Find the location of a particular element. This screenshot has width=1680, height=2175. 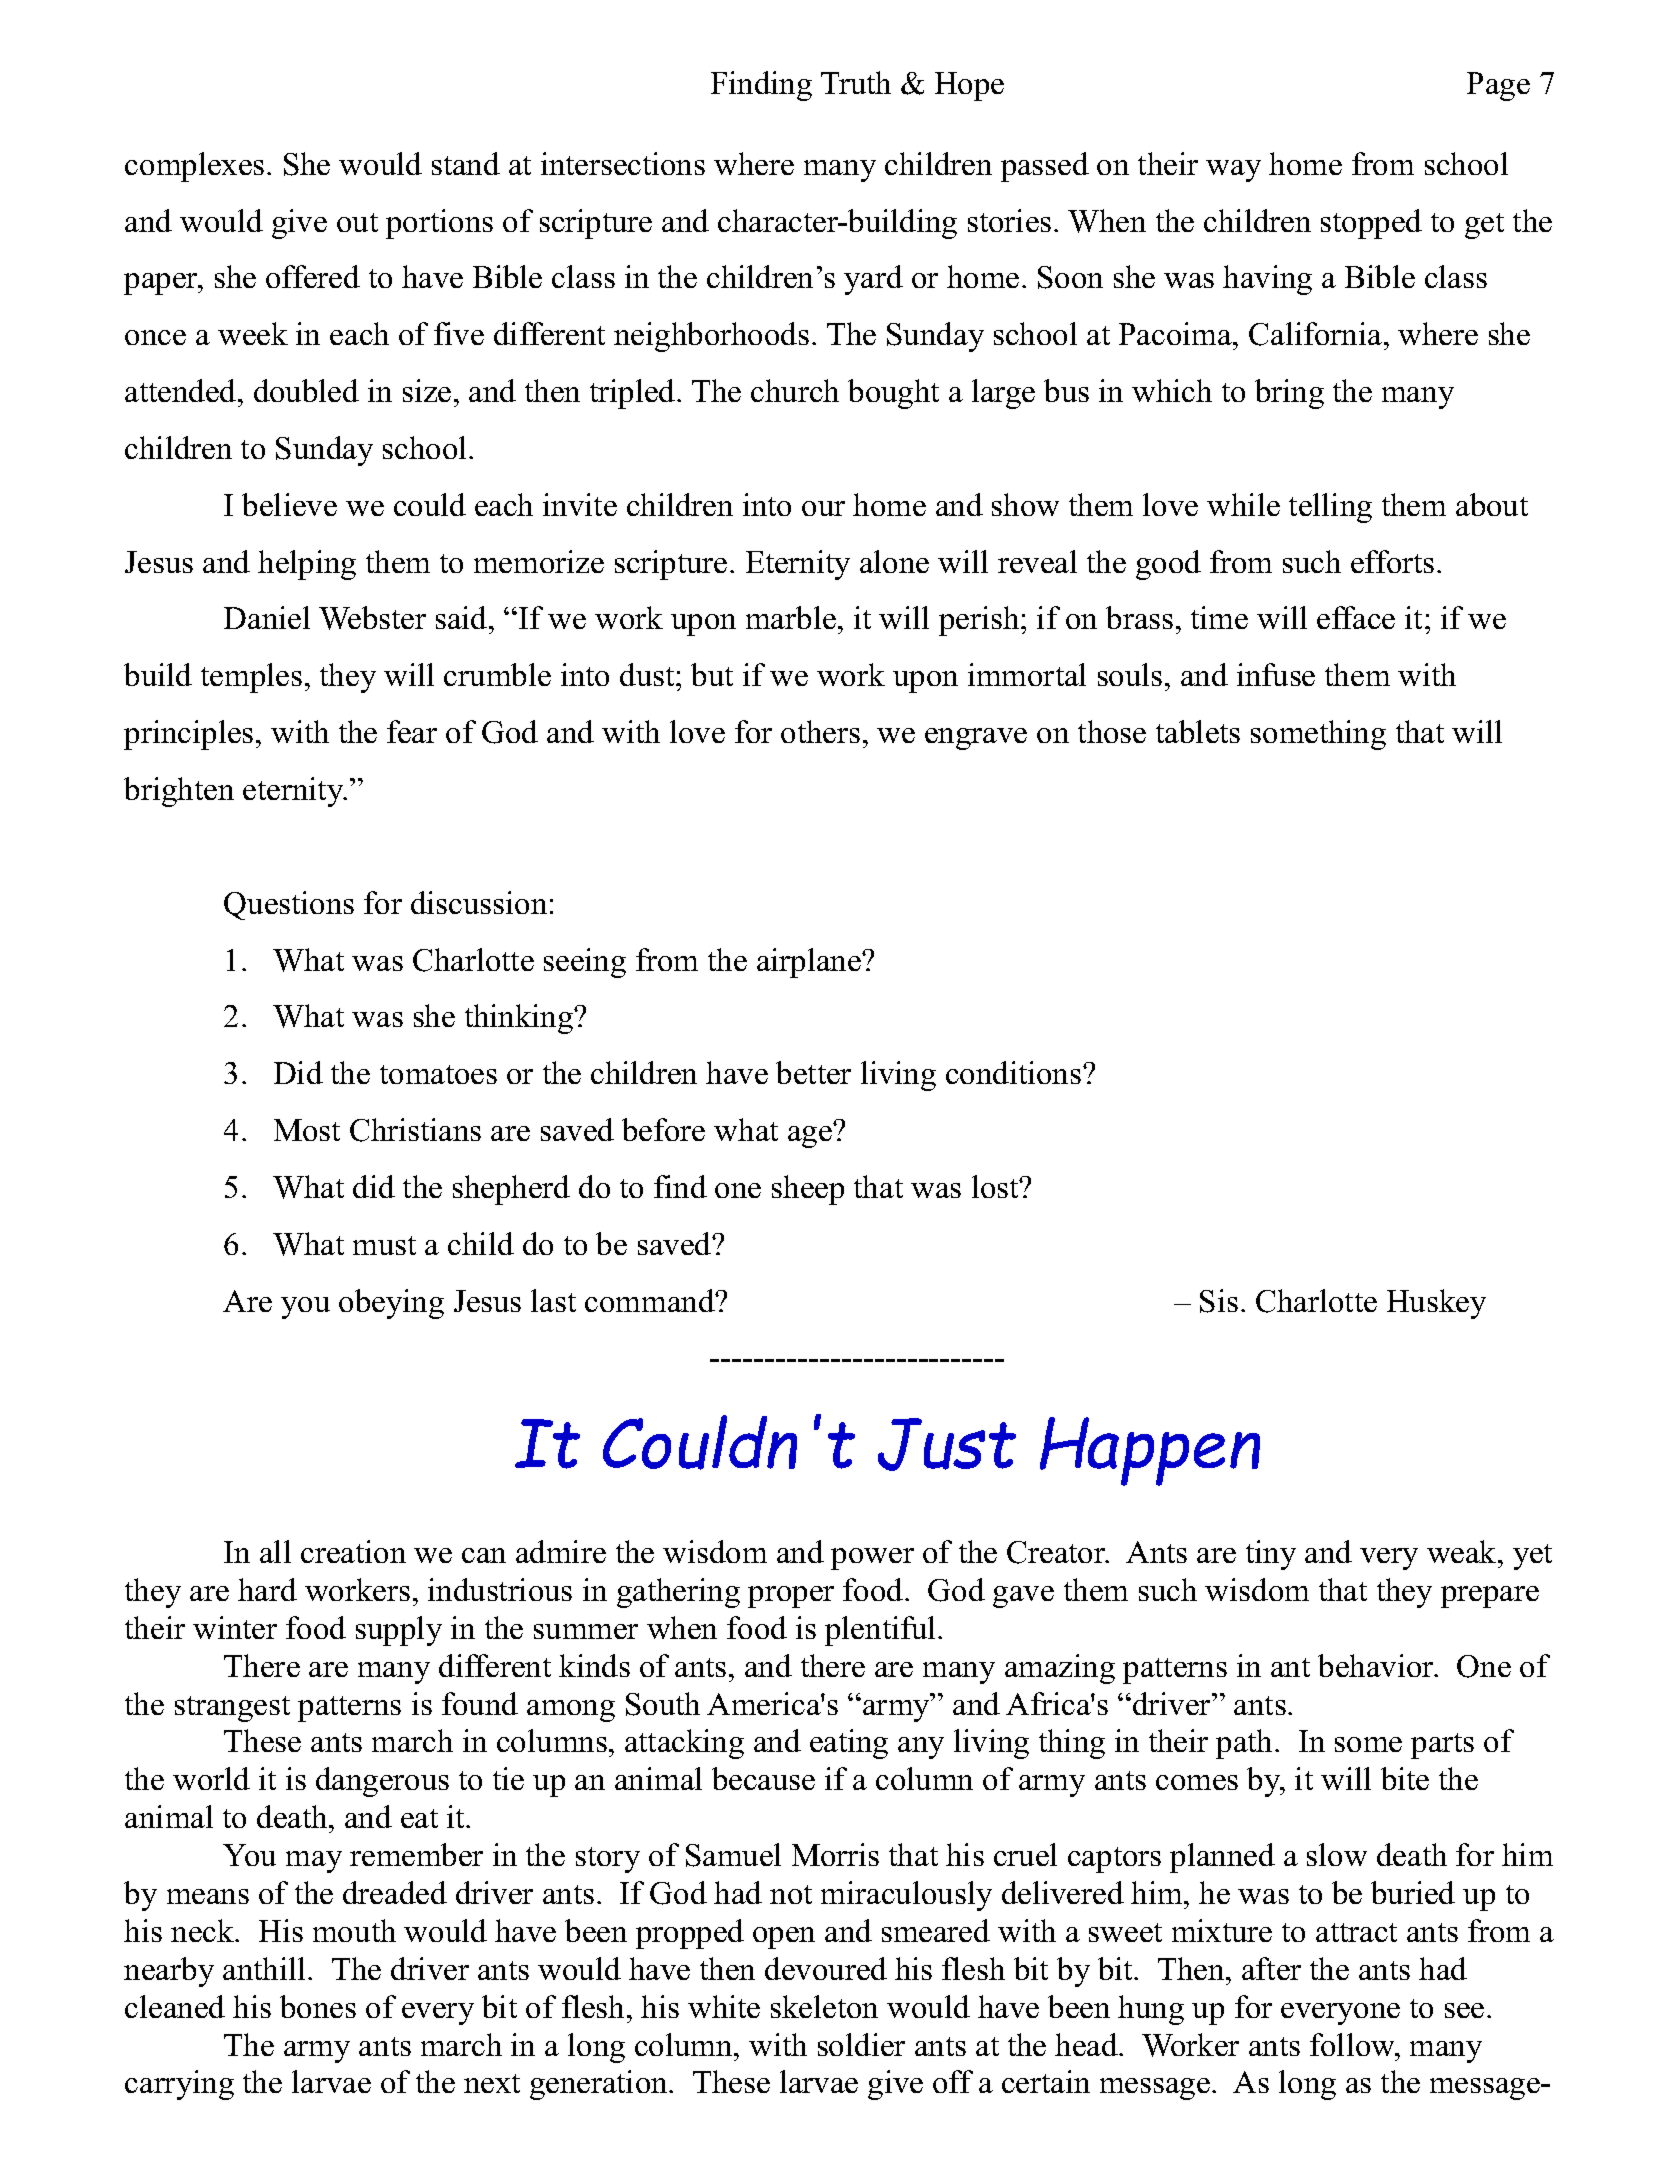

alone is located at coordinates (894, 561).
